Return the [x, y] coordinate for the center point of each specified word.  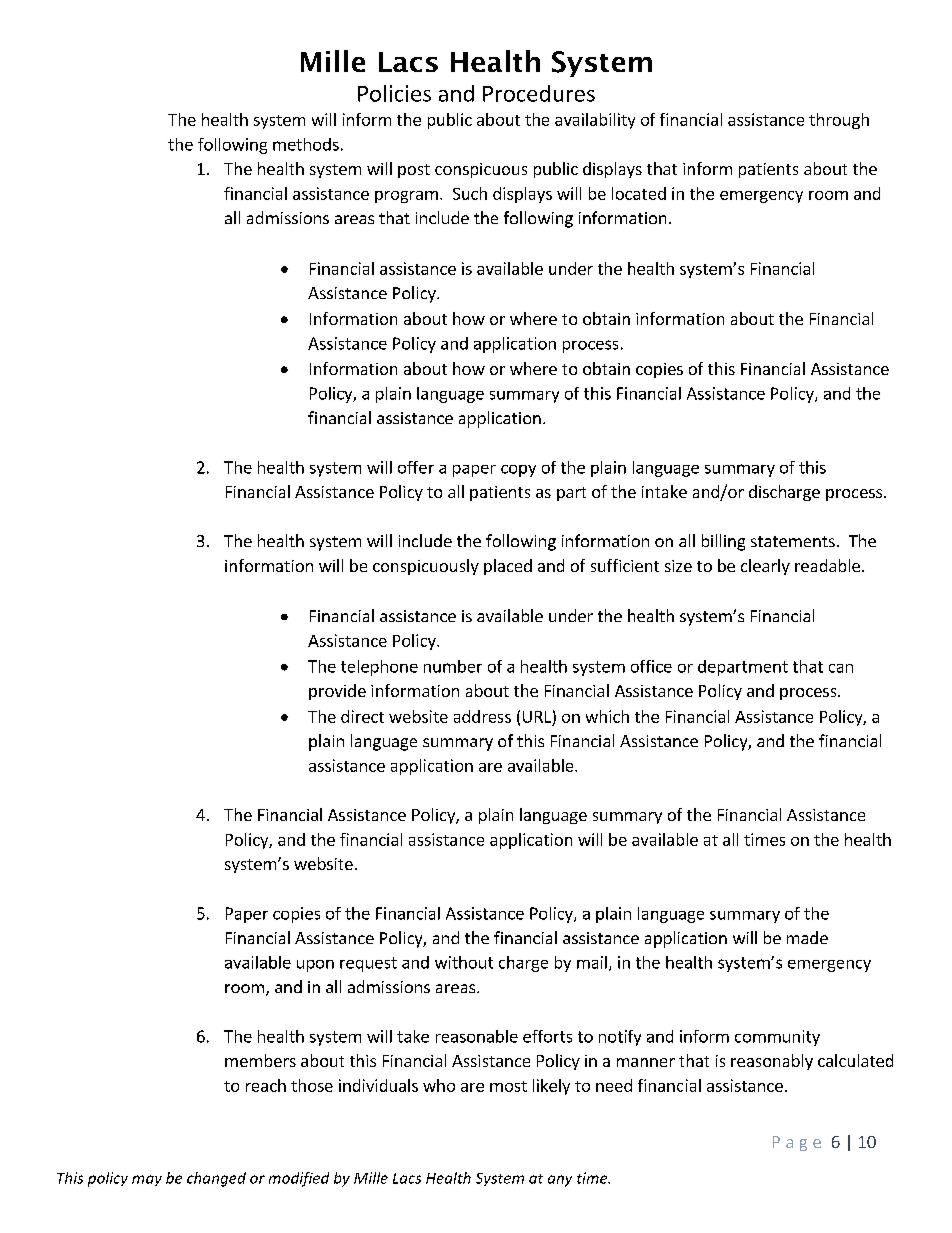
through [839, 121]
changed [216, 1179]
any [560, 1181]
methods [306, 144]
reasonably [772, 1062]
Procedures [539, 93]
